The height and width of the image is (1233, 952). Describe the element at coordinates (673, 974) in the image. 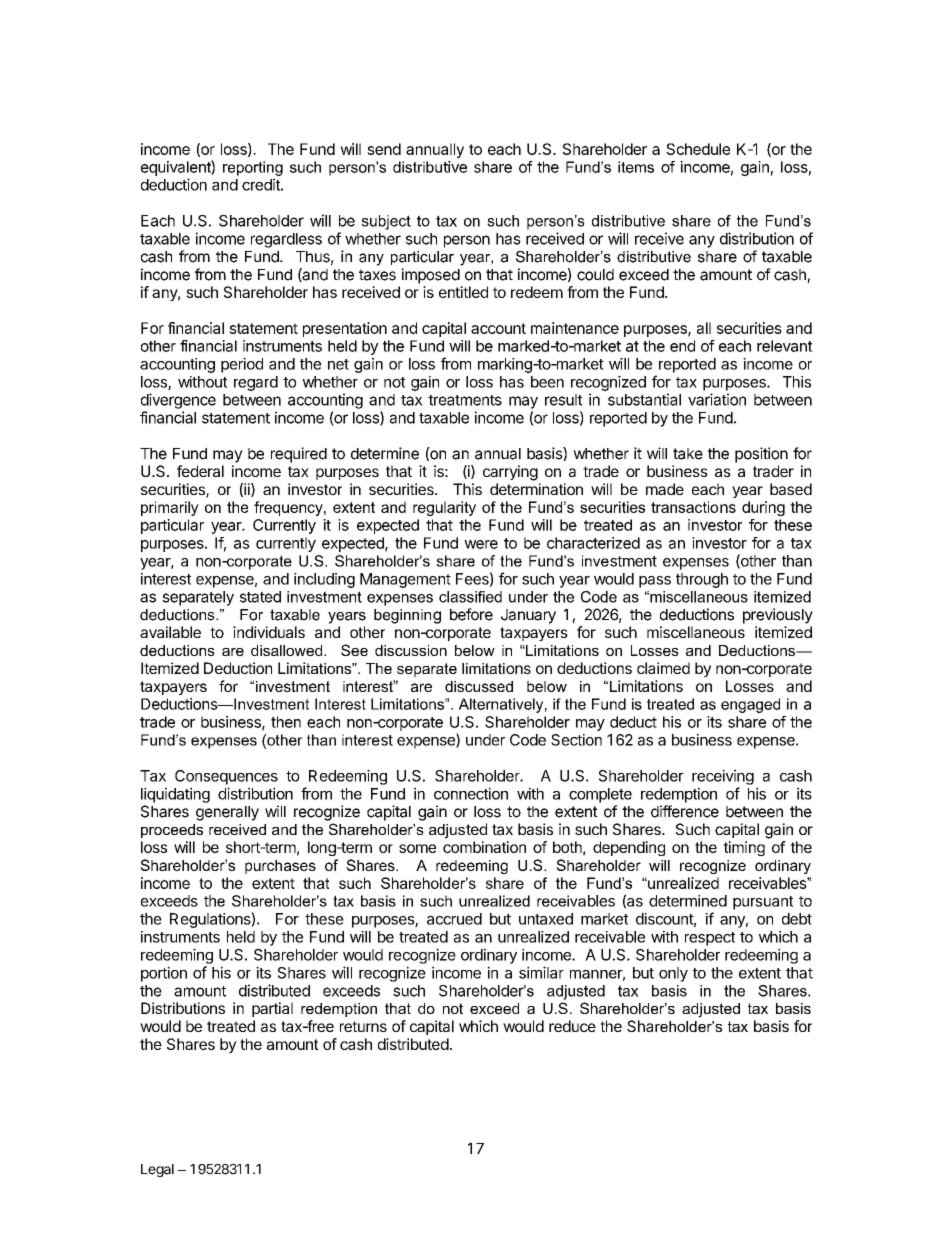

I see `only` at that location.
